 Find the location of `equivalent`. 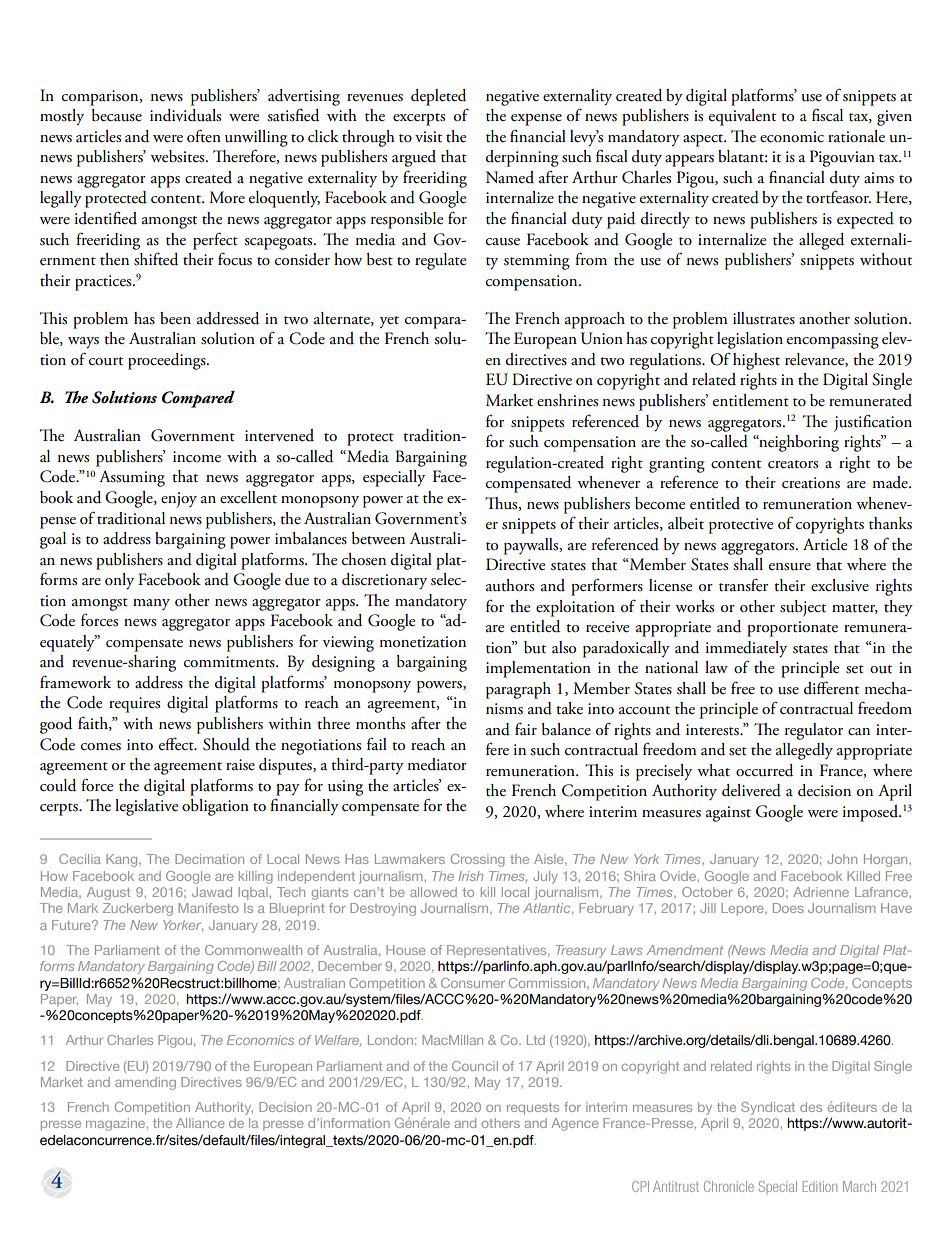

equivalent is located at coordinates (742, 117).
